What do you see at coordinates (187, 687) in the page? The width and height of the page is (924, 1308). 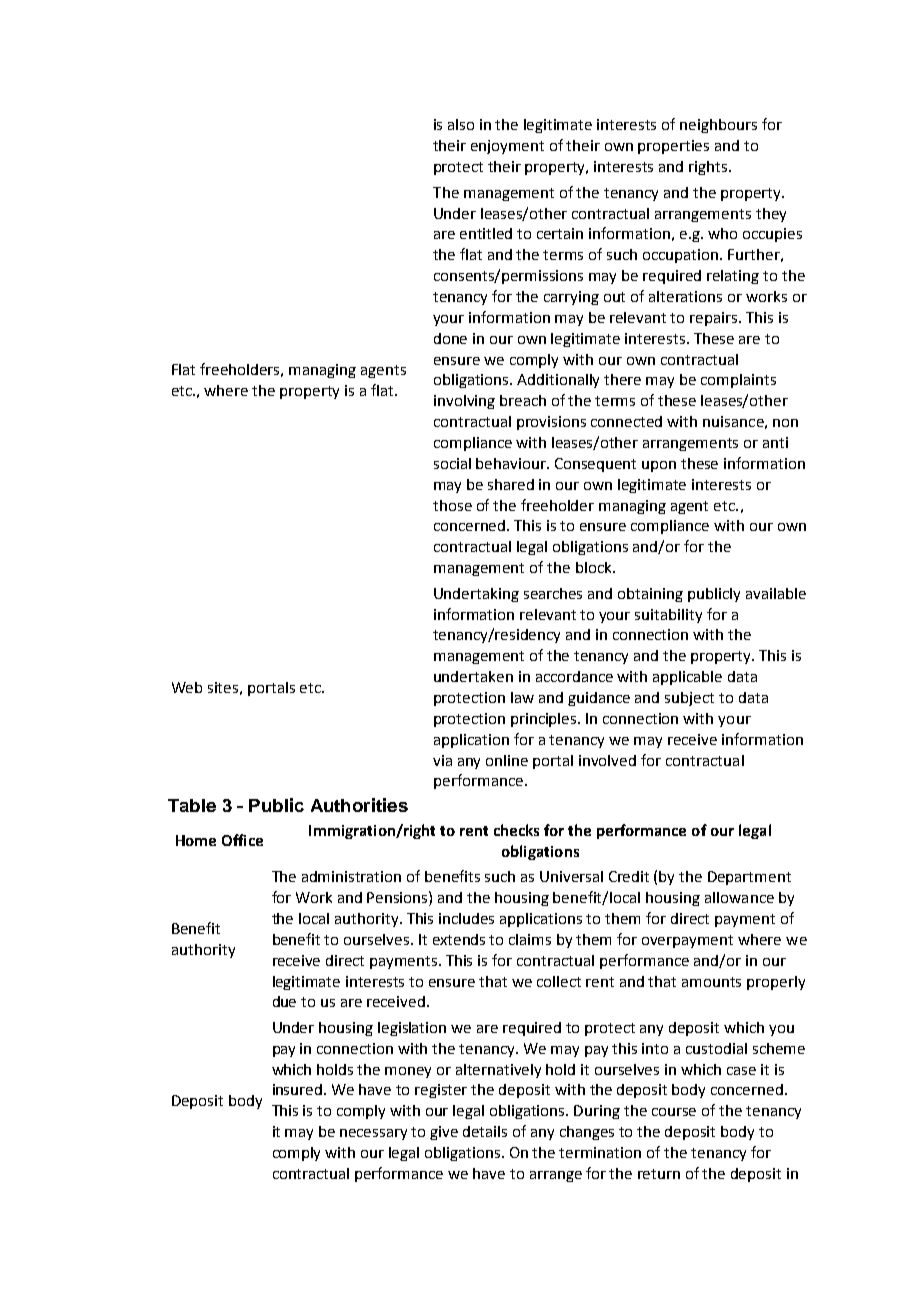 I see `Web` at bounding box center [187, 687].
